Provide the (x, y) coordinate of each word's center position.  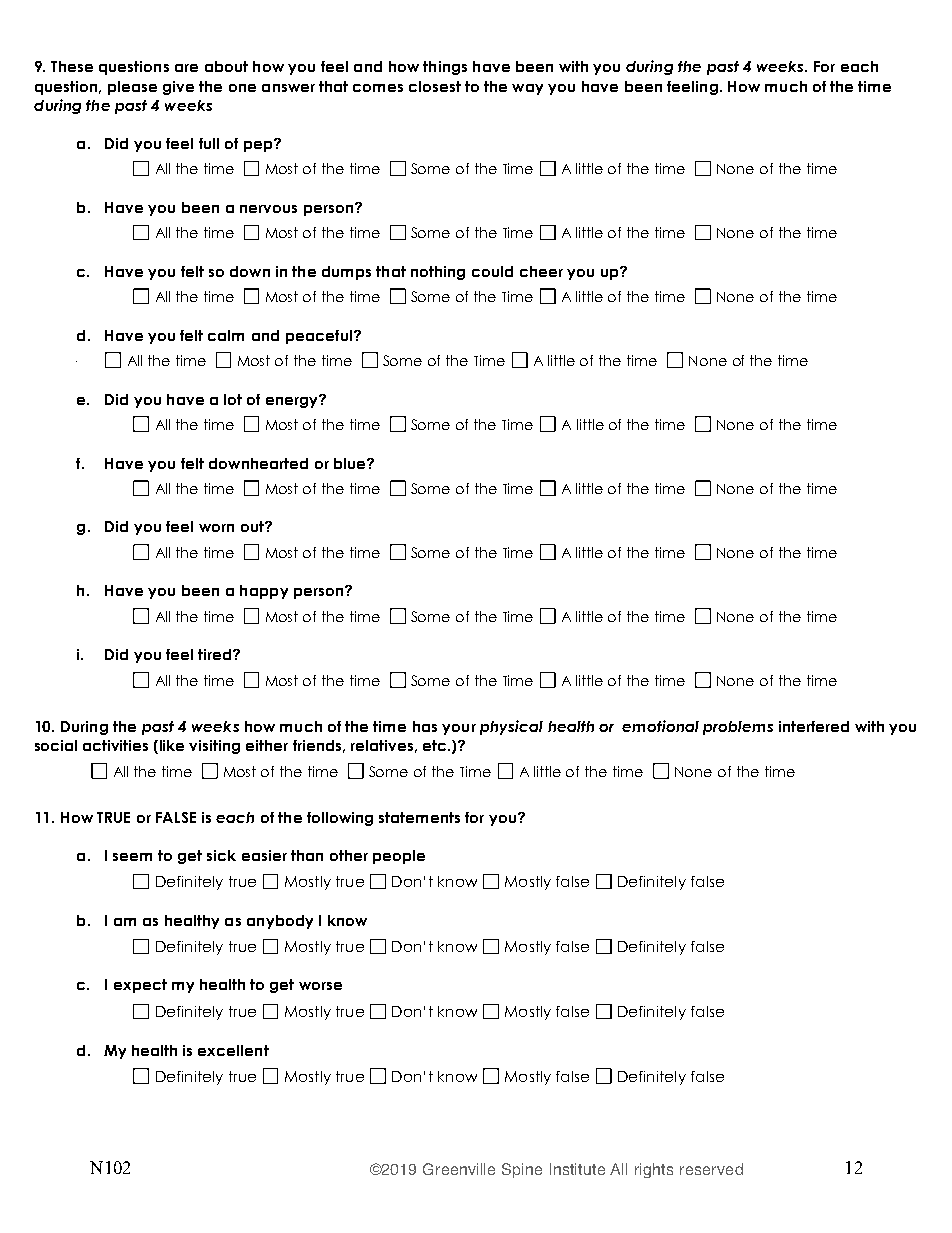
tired (214, 654)
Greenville (459, 1169)
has (425, 726)
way (527, 89)
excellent (233, 1050)
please (132, 88)
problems (738, 728)
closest (435, 86)
